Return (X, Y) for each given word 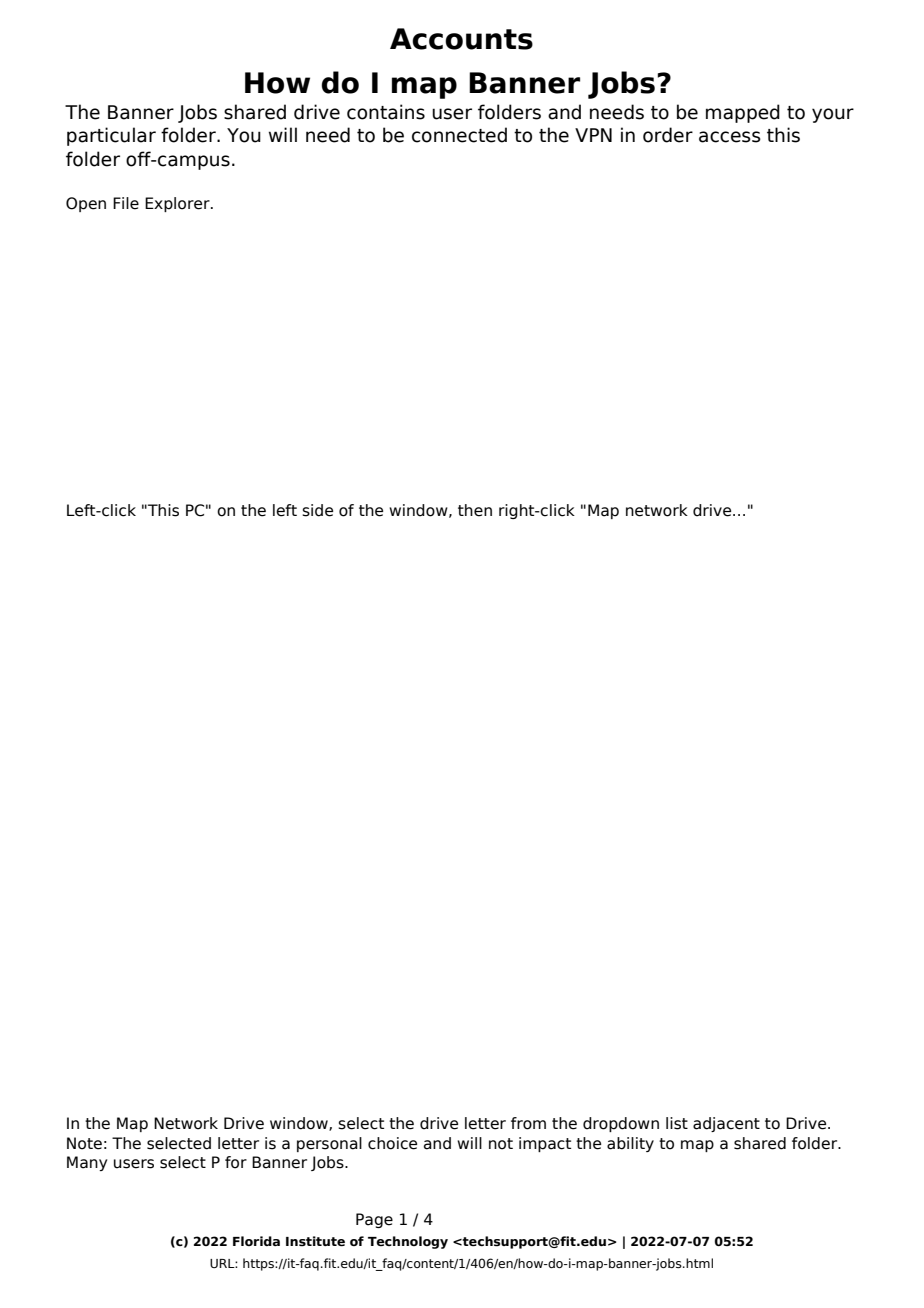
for (236, 1162)
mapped (743, 113)
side (317, 510)
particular (111, 136)
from (528, 1123)
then (475, 510)
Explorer (178, 204)
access (730, 137)
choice (392, 1143)
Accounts (461, 39)
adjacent (726, 1124)
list (677, 1123)
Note (84, 1143)
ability (630, 1144)
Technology (408, 1242)
